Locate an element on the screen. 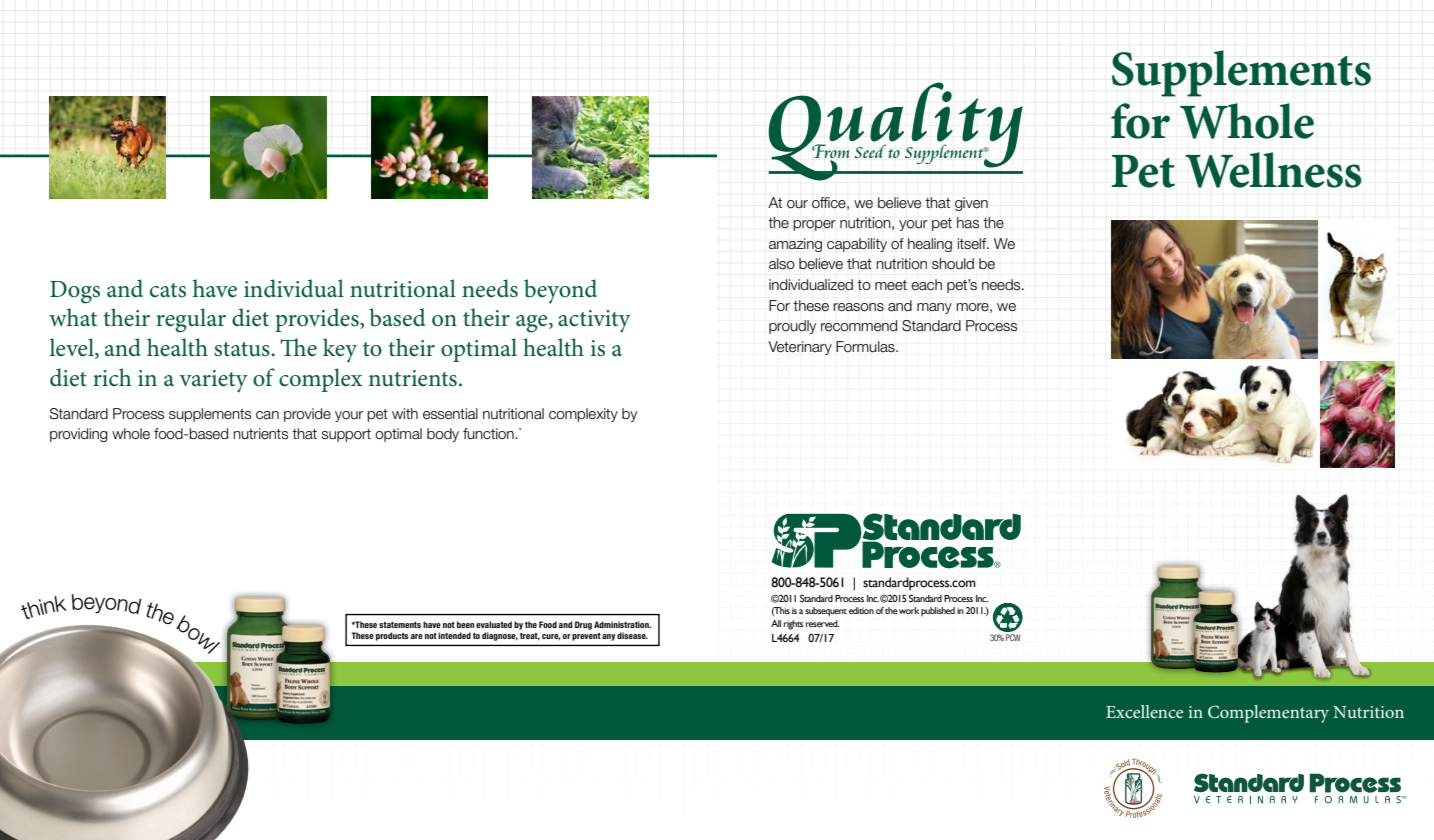  function is located at coordinates (489, 434).
